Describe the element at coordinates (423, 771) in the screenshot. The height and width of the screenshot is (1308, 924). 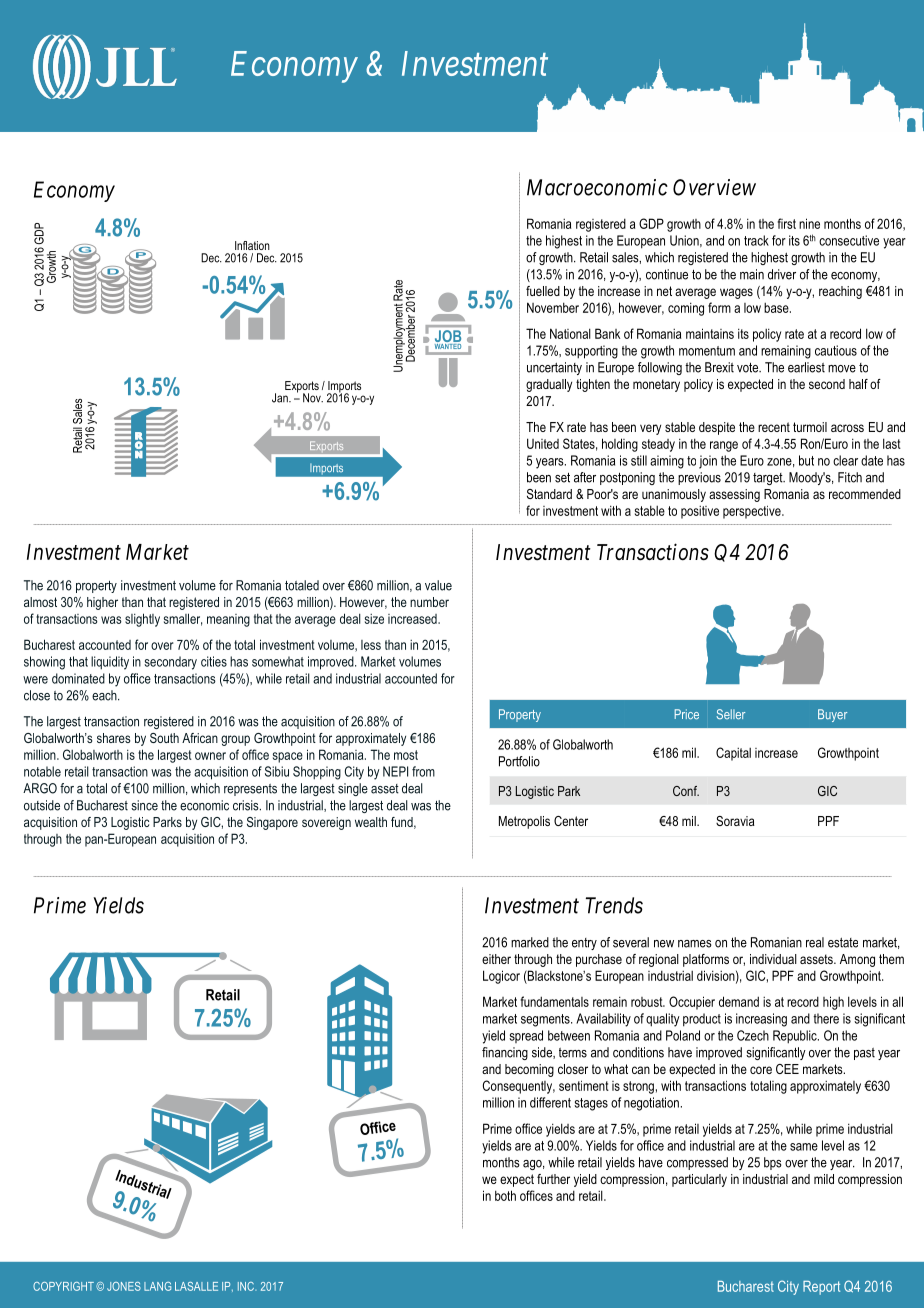
I see `from` at that location.
